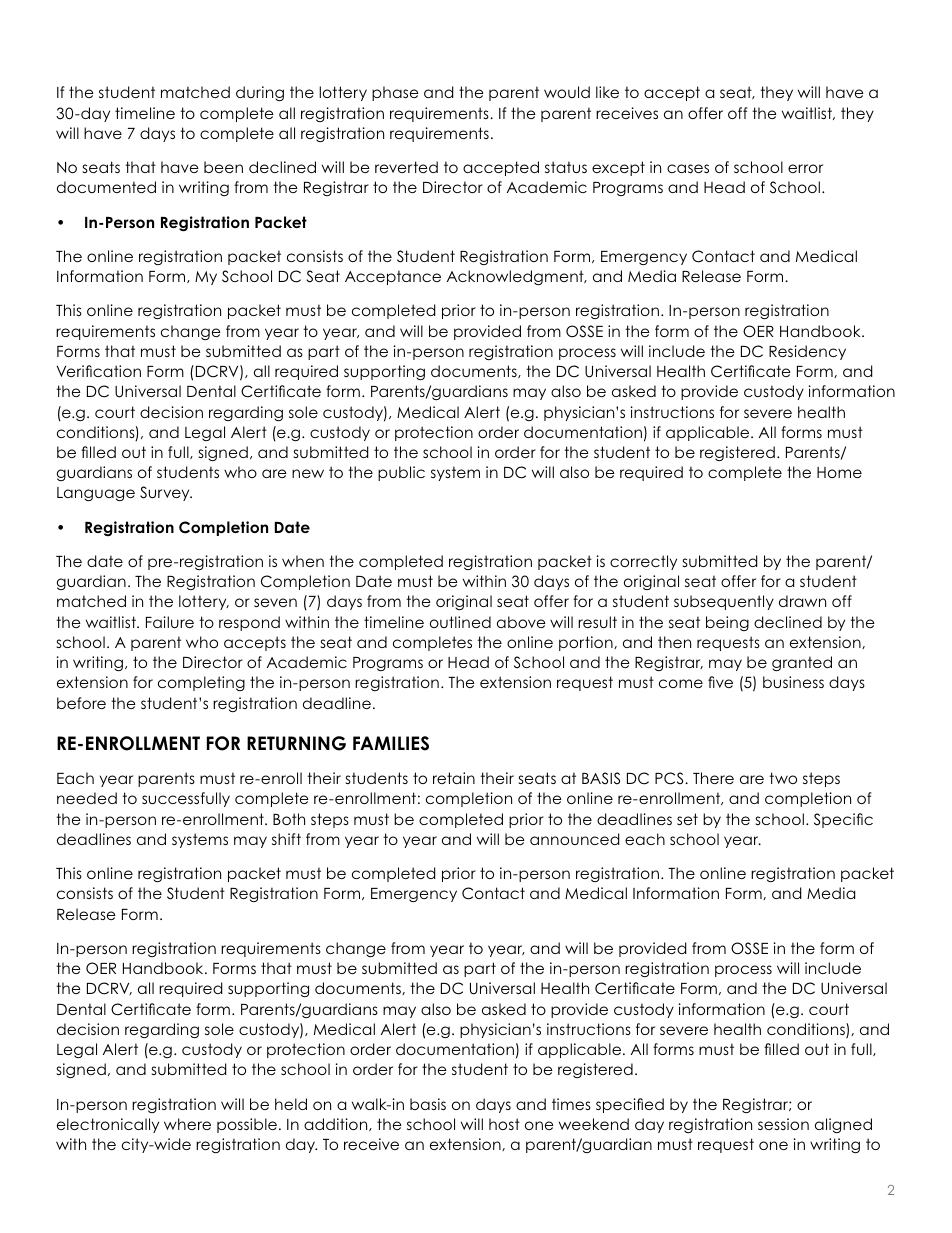 The image size is (952, 1233). I want to click on session, so click(783, 1124).
